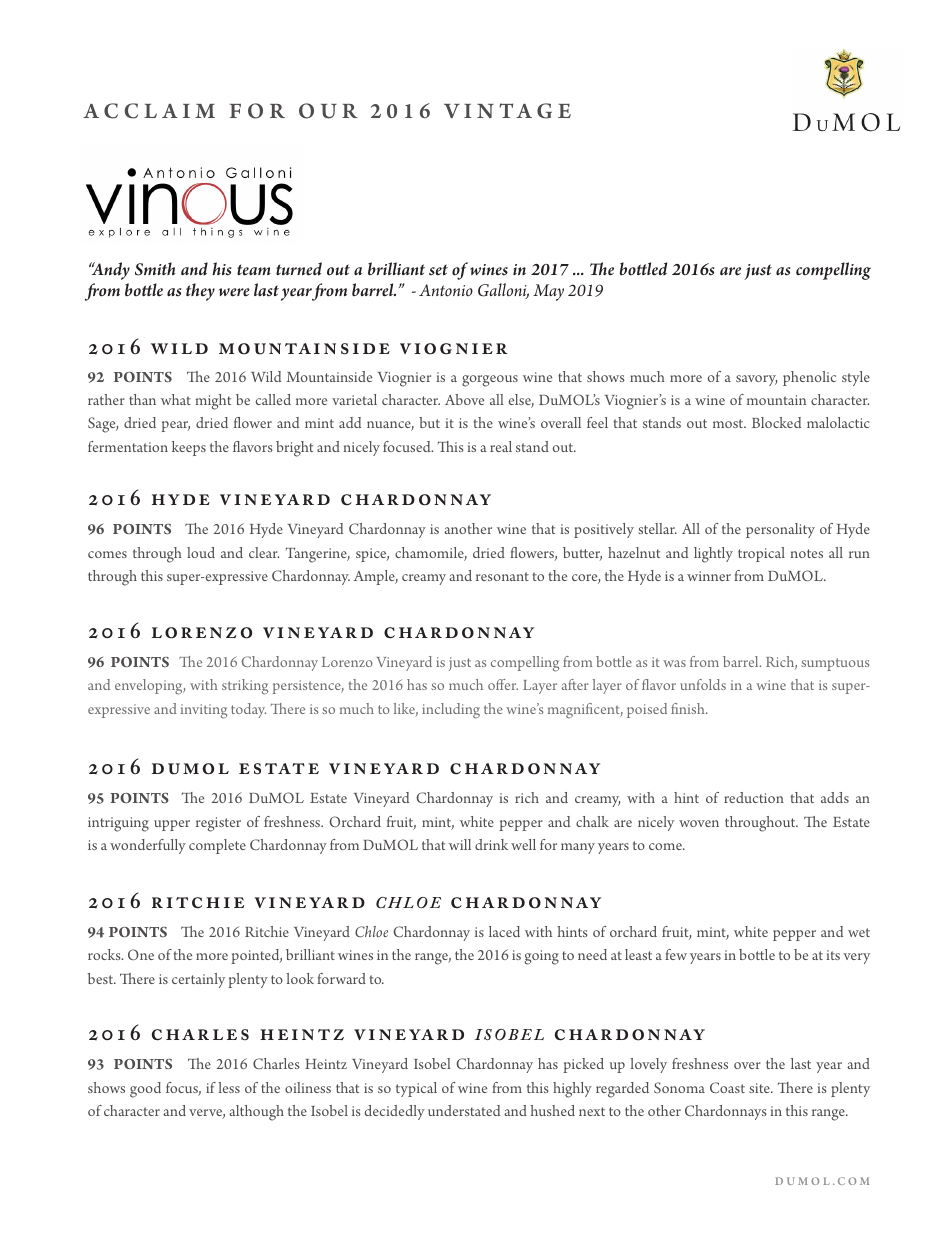 Image resolution: width=952 pixels, height=1233 pixels. What do you see at coordinates (217, 846) in the screenshot?
I see `complete` at bounding box center [217, 846].
